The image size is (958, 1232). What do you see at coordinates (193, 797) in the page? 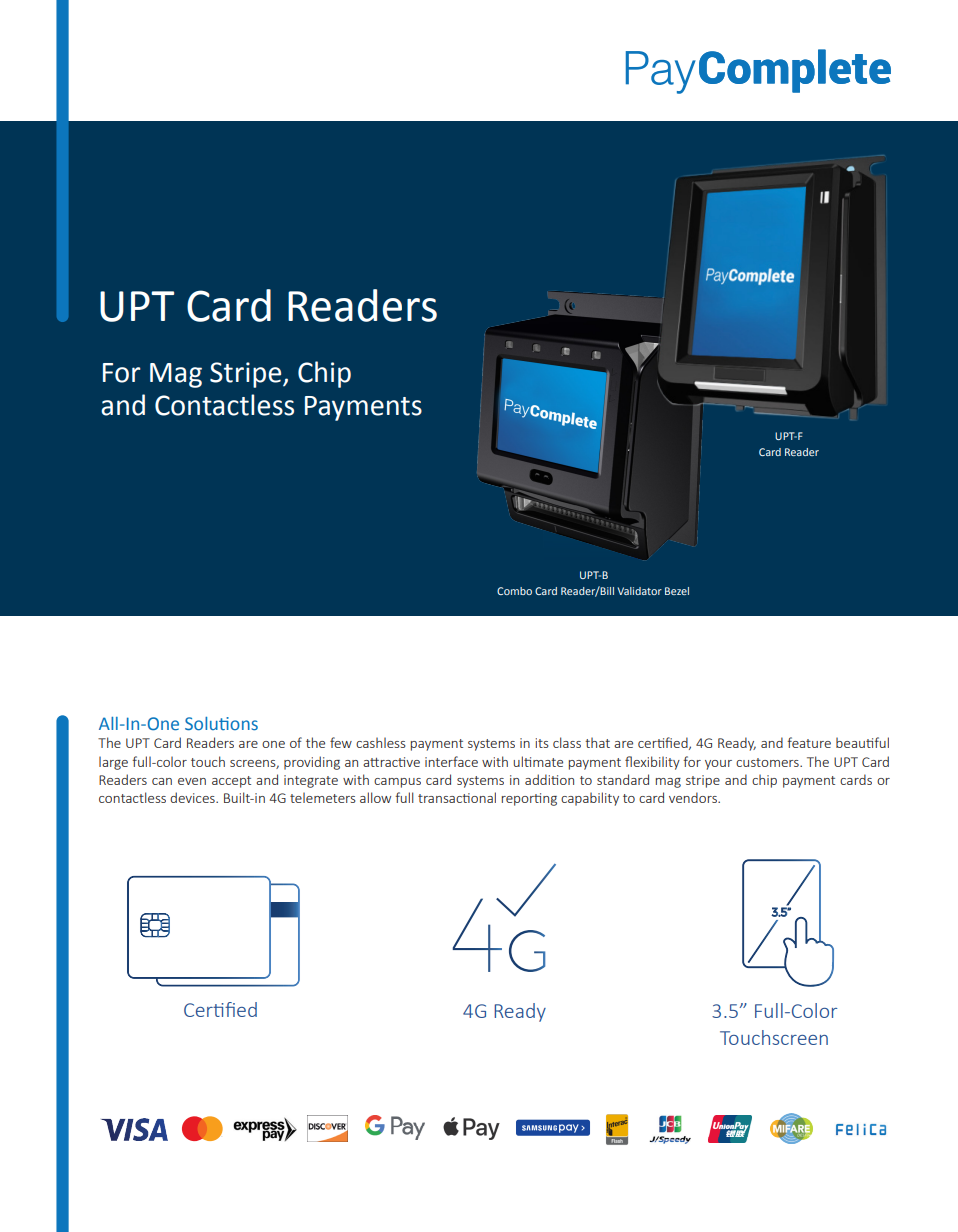
I see `devices` at bounding box center [193, 797].
